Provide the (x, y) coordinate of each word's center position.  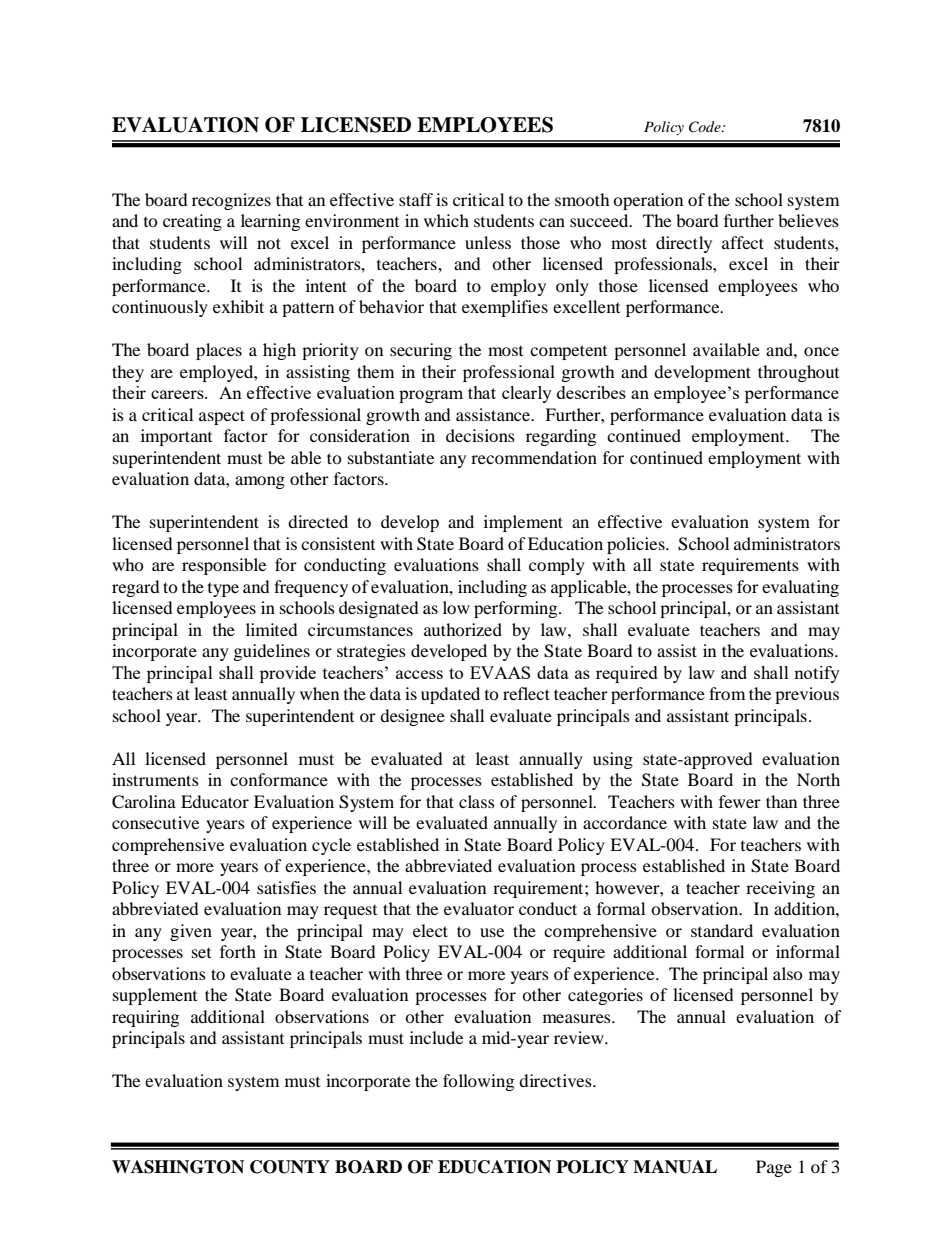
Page (774, 1168)
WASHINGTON (178, 1167)
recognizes (231, 201)
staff (416, 199)
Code (706, 127)
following (478, 1082)
